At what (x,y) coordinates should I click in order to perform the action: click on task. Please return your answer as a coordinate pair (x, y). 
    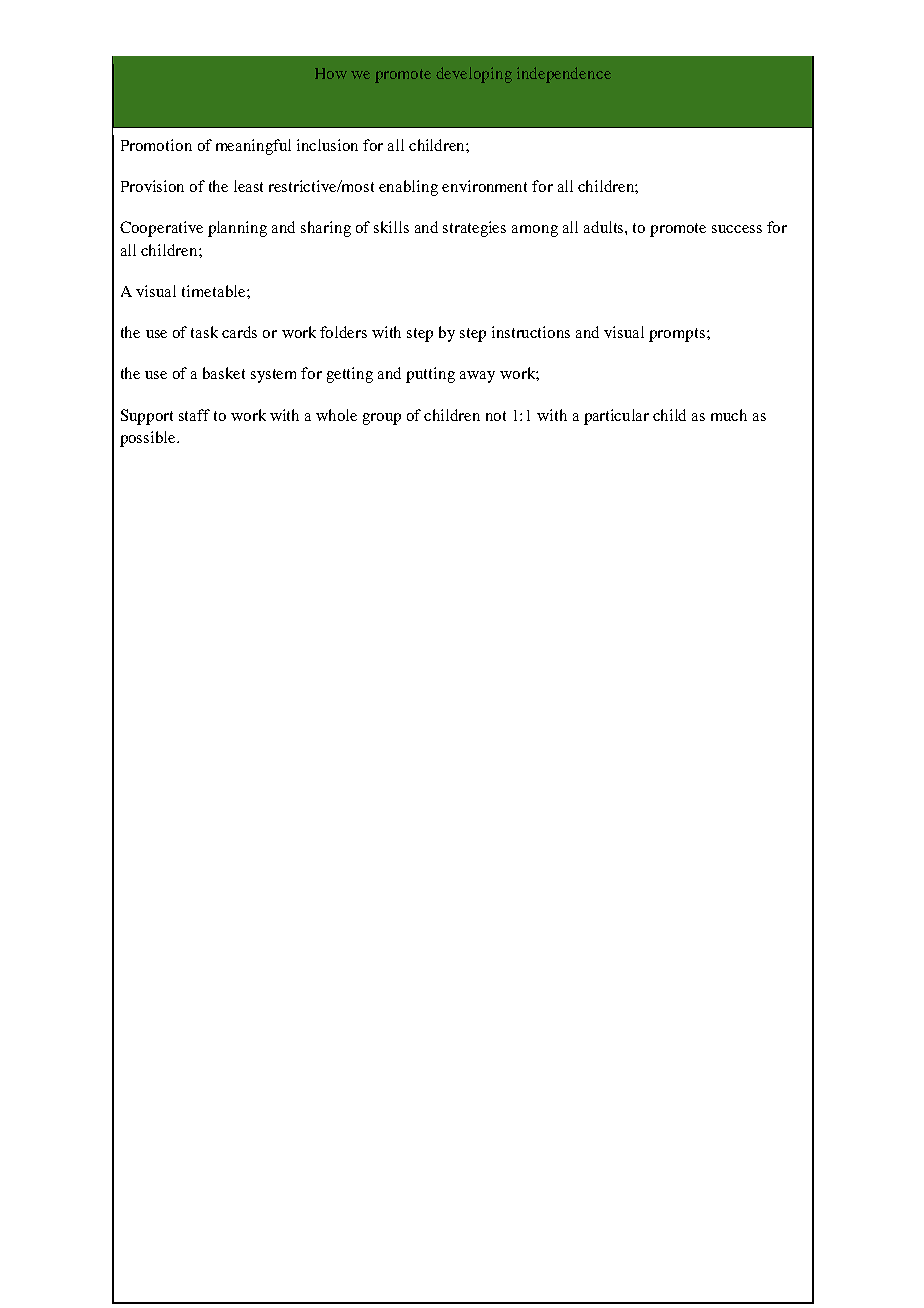
    Looking at the image, I should click on (204, 332).
